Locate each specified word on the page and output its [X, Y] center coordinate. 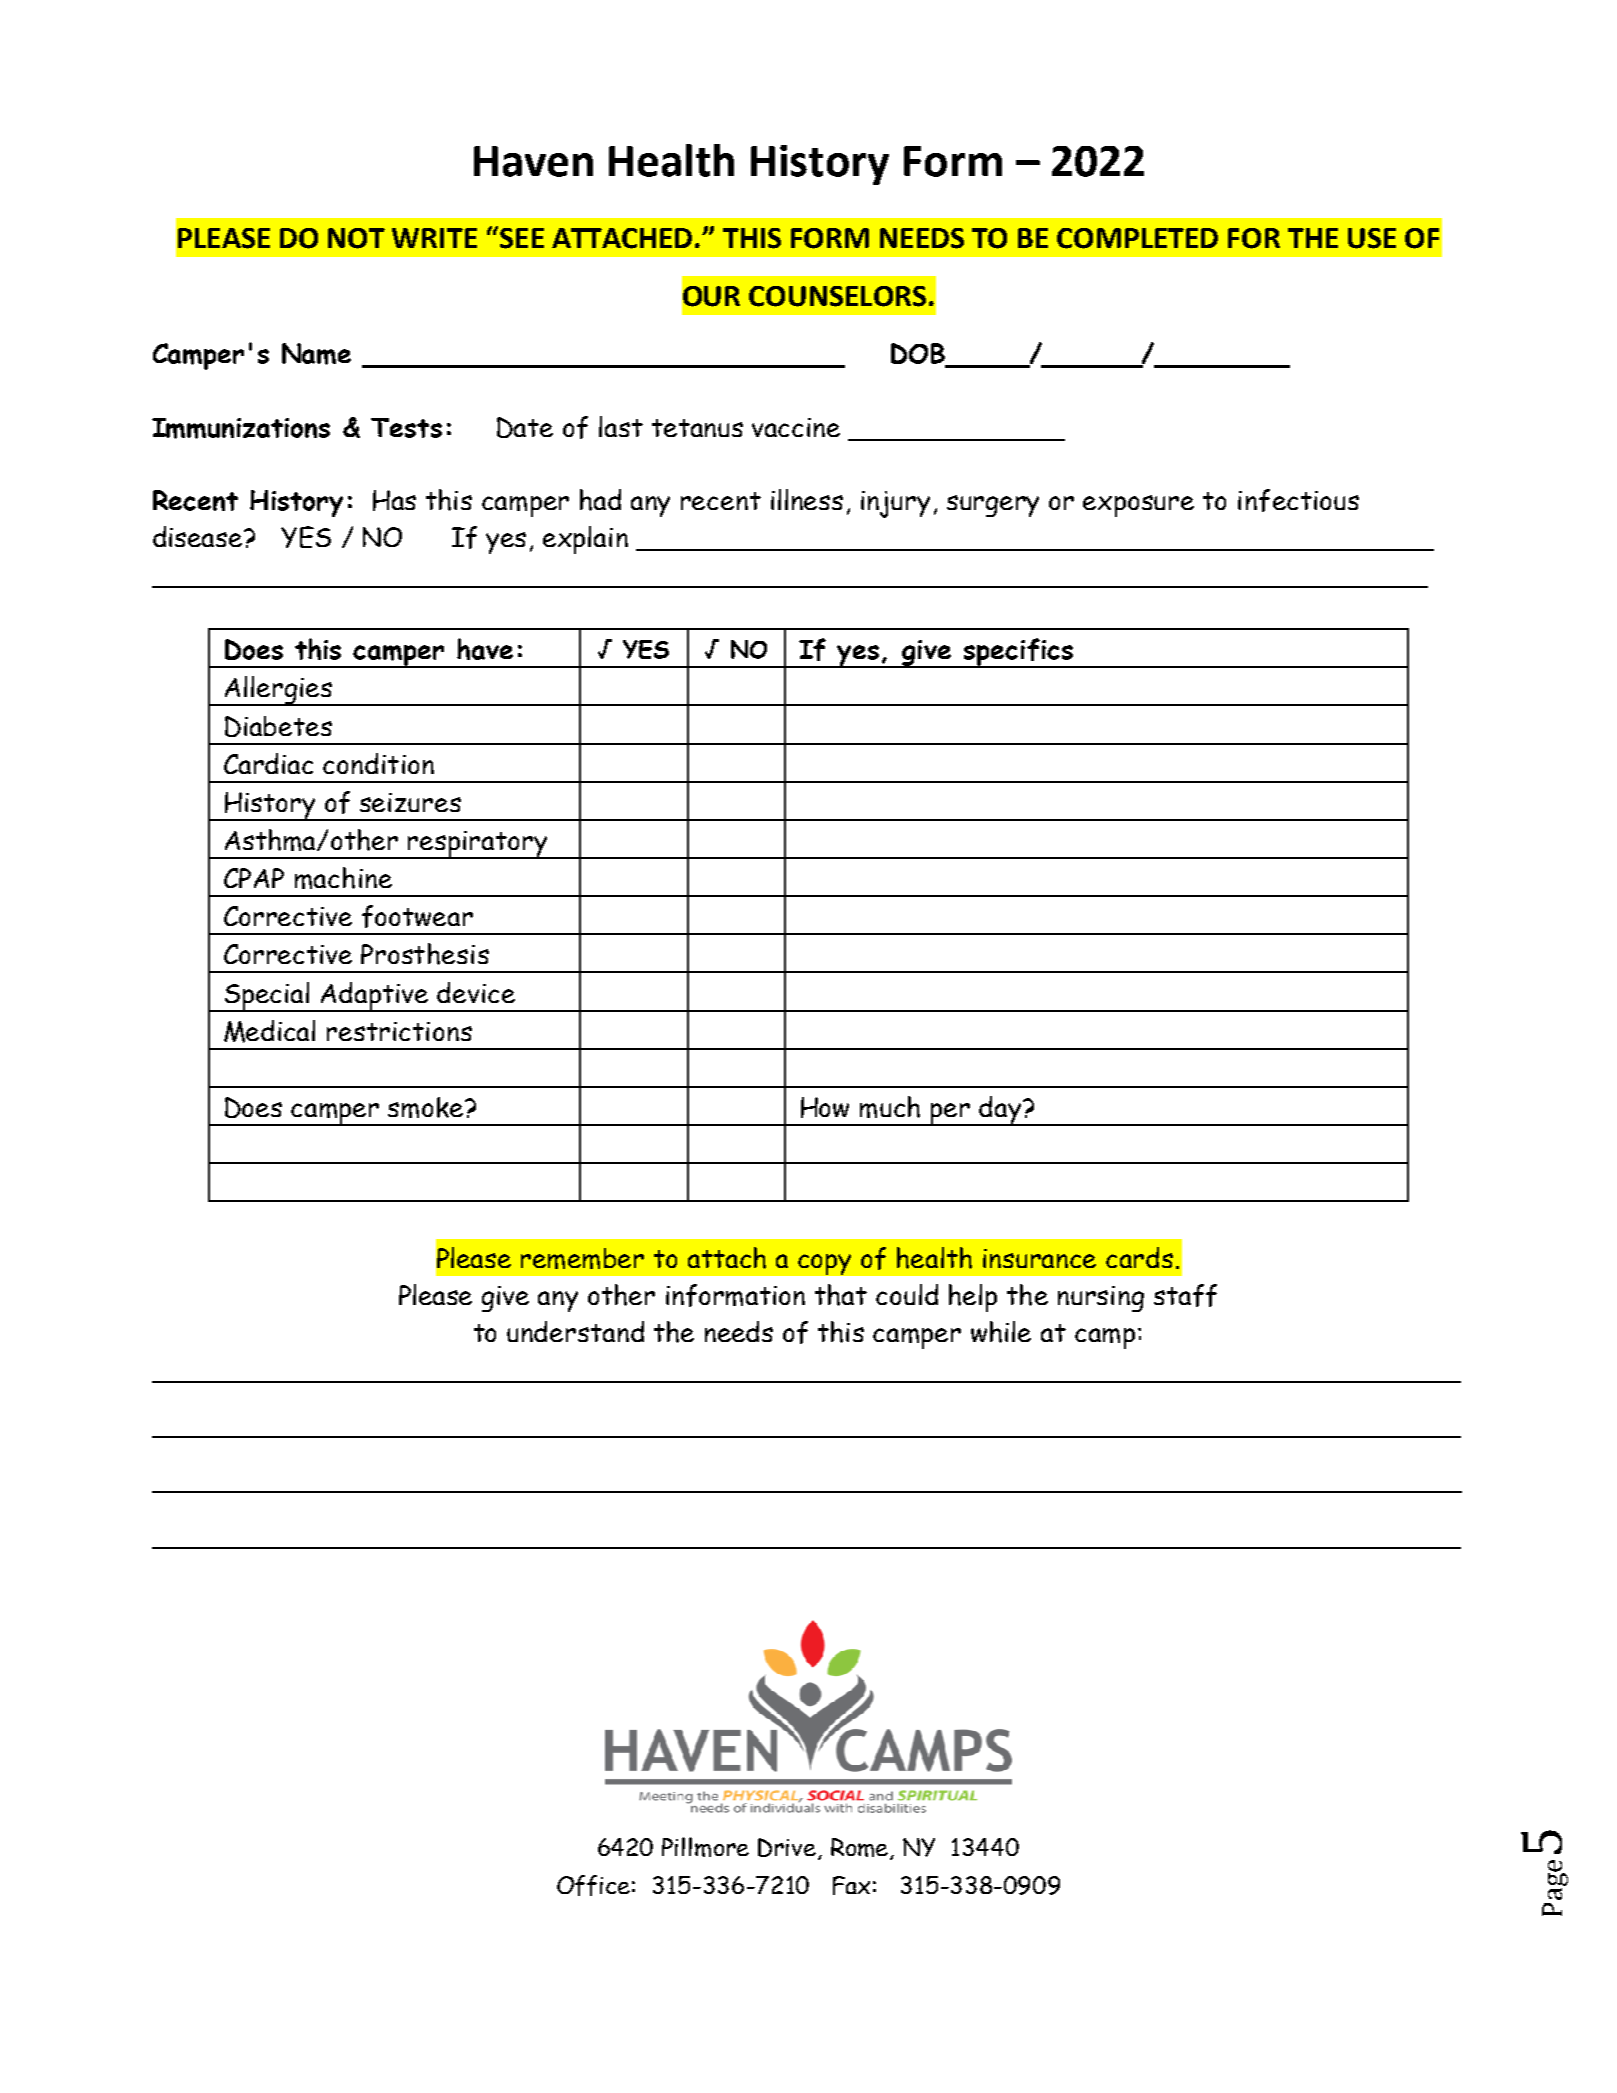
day [1001, 1111]
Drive [787, 1847]
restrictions [399, 1031]
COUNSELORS [837, 296]
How [825, 1107]
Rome [861, 1849]
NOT [356, 238]
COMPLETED [1137, 238]
